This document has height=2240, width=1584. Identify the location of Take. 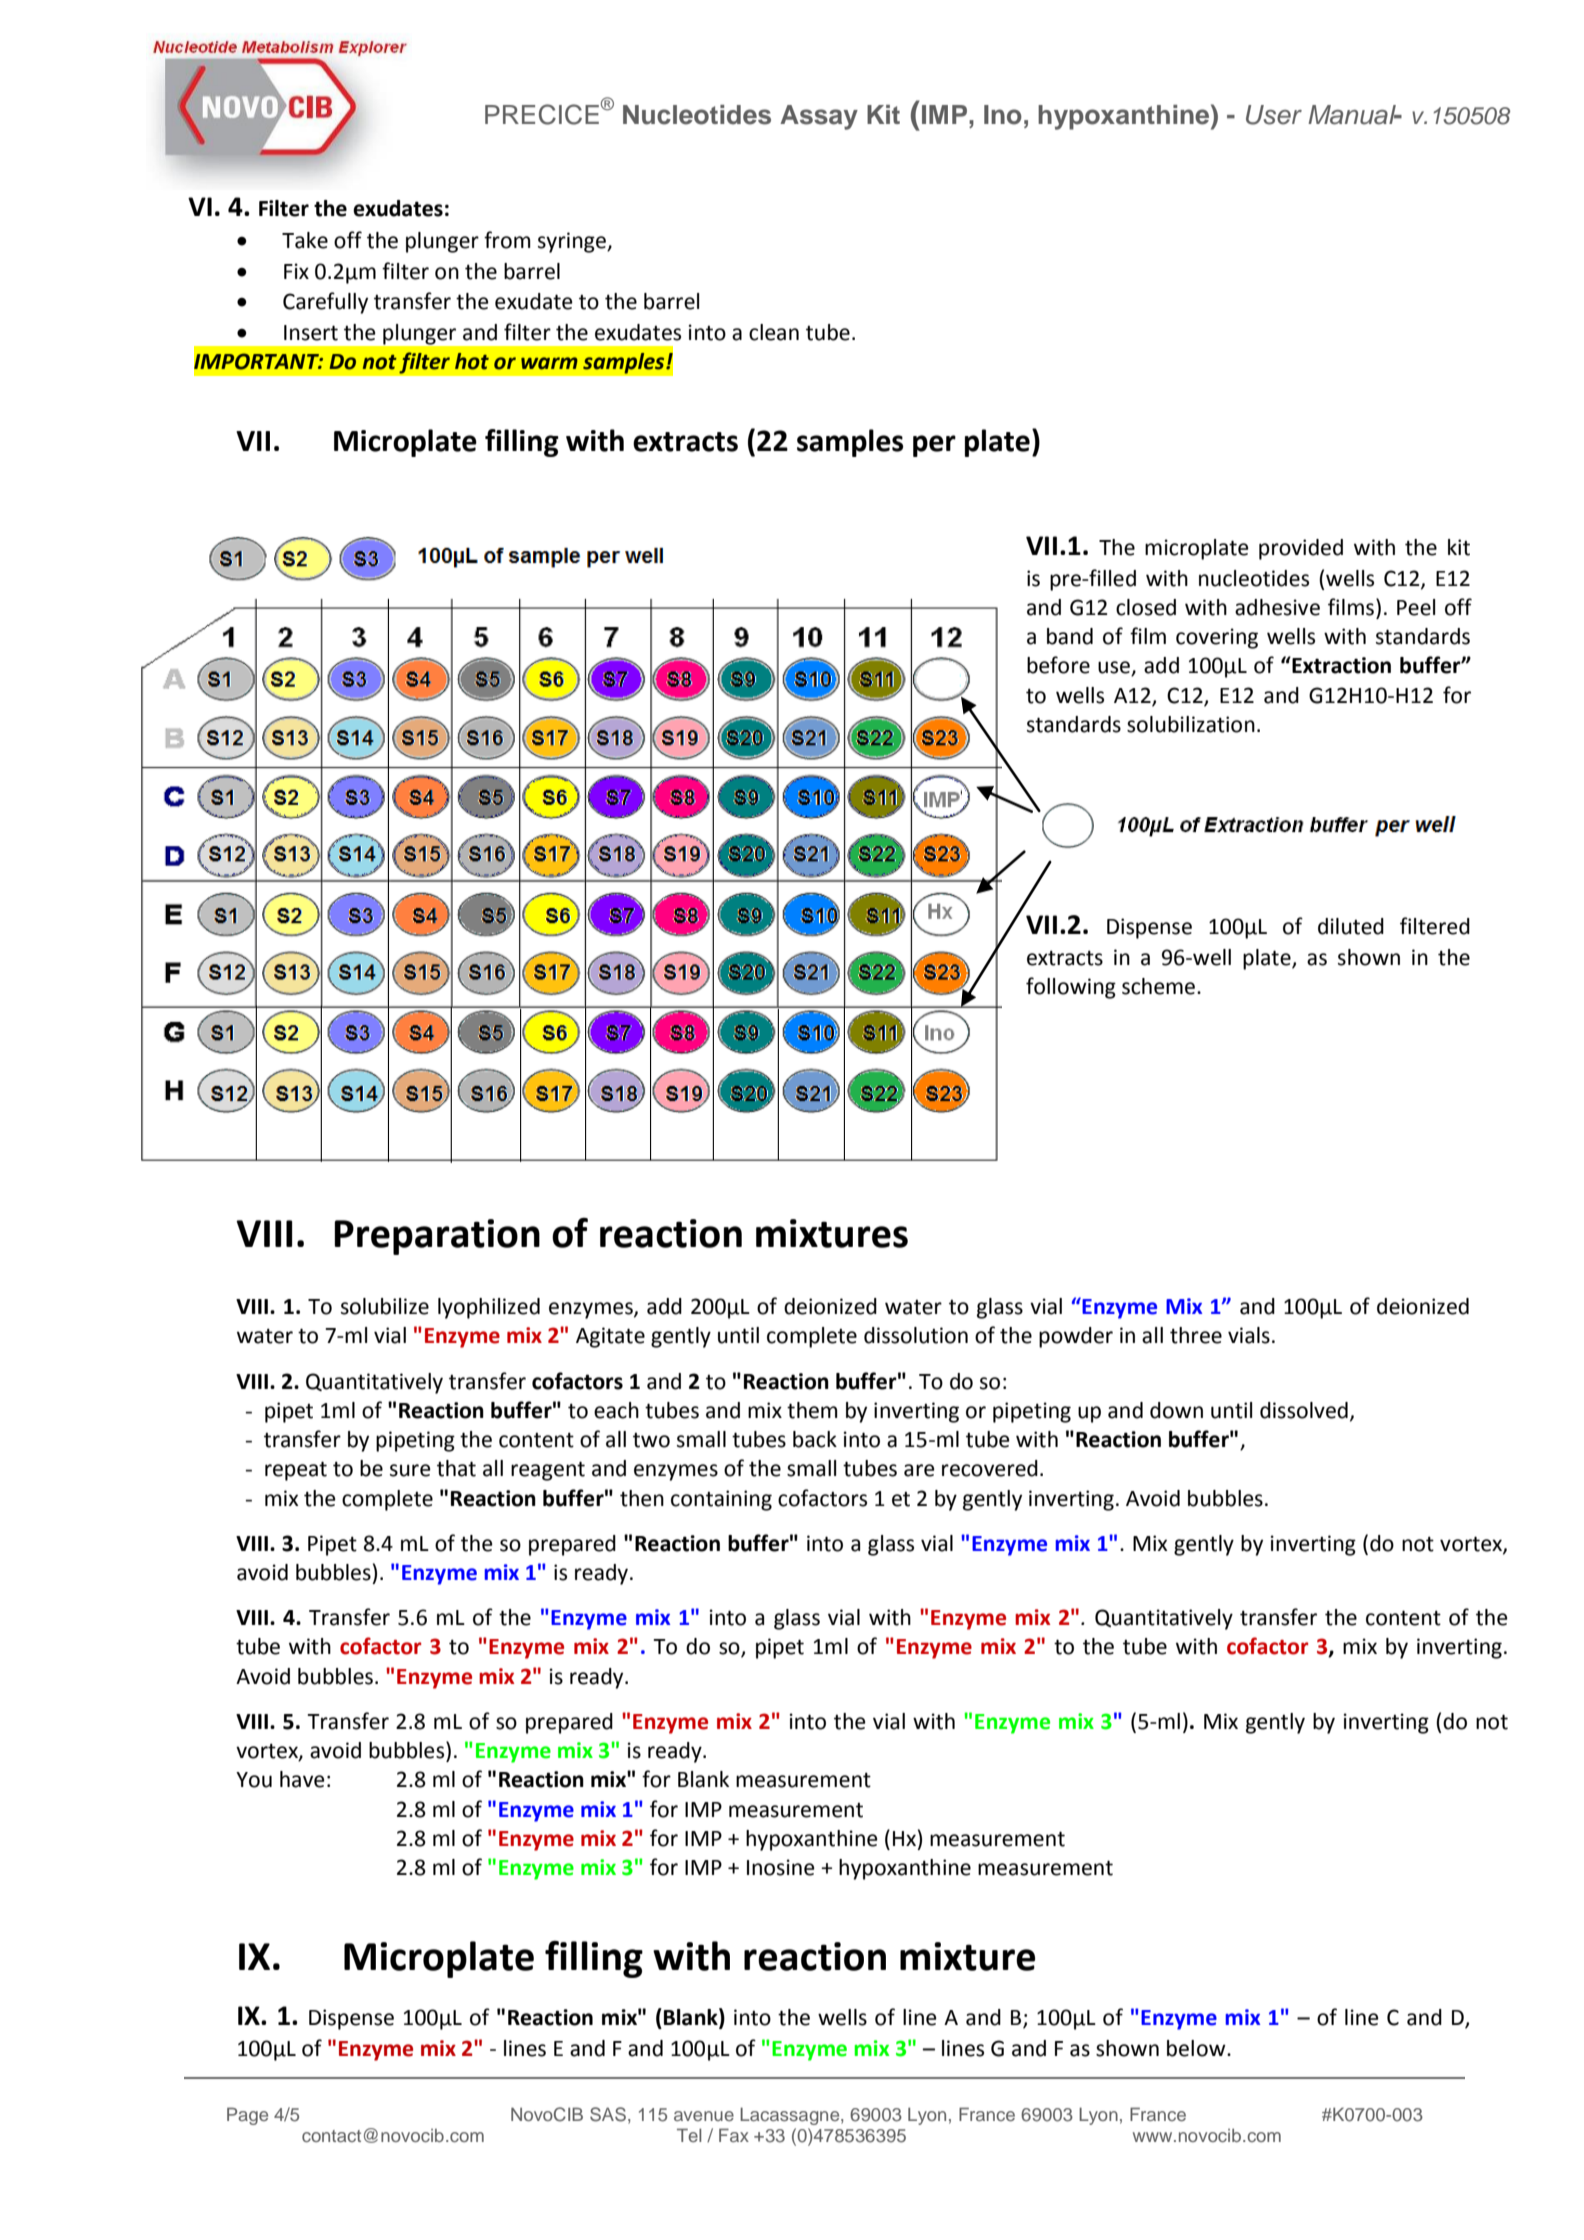
(305, 240).
